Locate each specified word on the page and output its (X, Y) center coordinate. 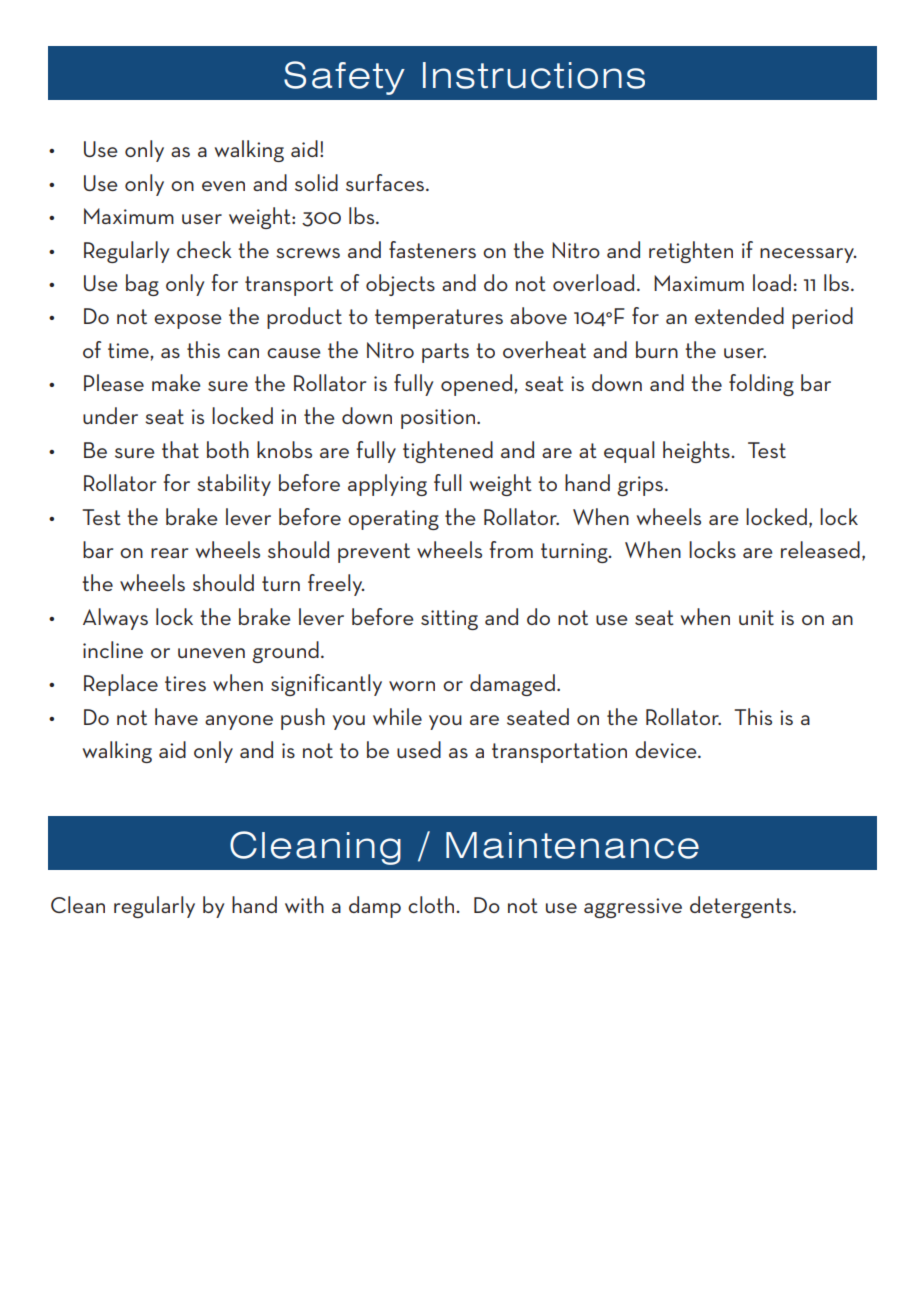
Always (115, 619)
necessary (808, 255)
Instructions (534, 75)
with (304, 904)
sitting (449, 620)
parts (445, 353)
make (176, 382)
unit (756, 617)
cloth (432, 904)
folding (761, 385)
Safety (344, 78)
